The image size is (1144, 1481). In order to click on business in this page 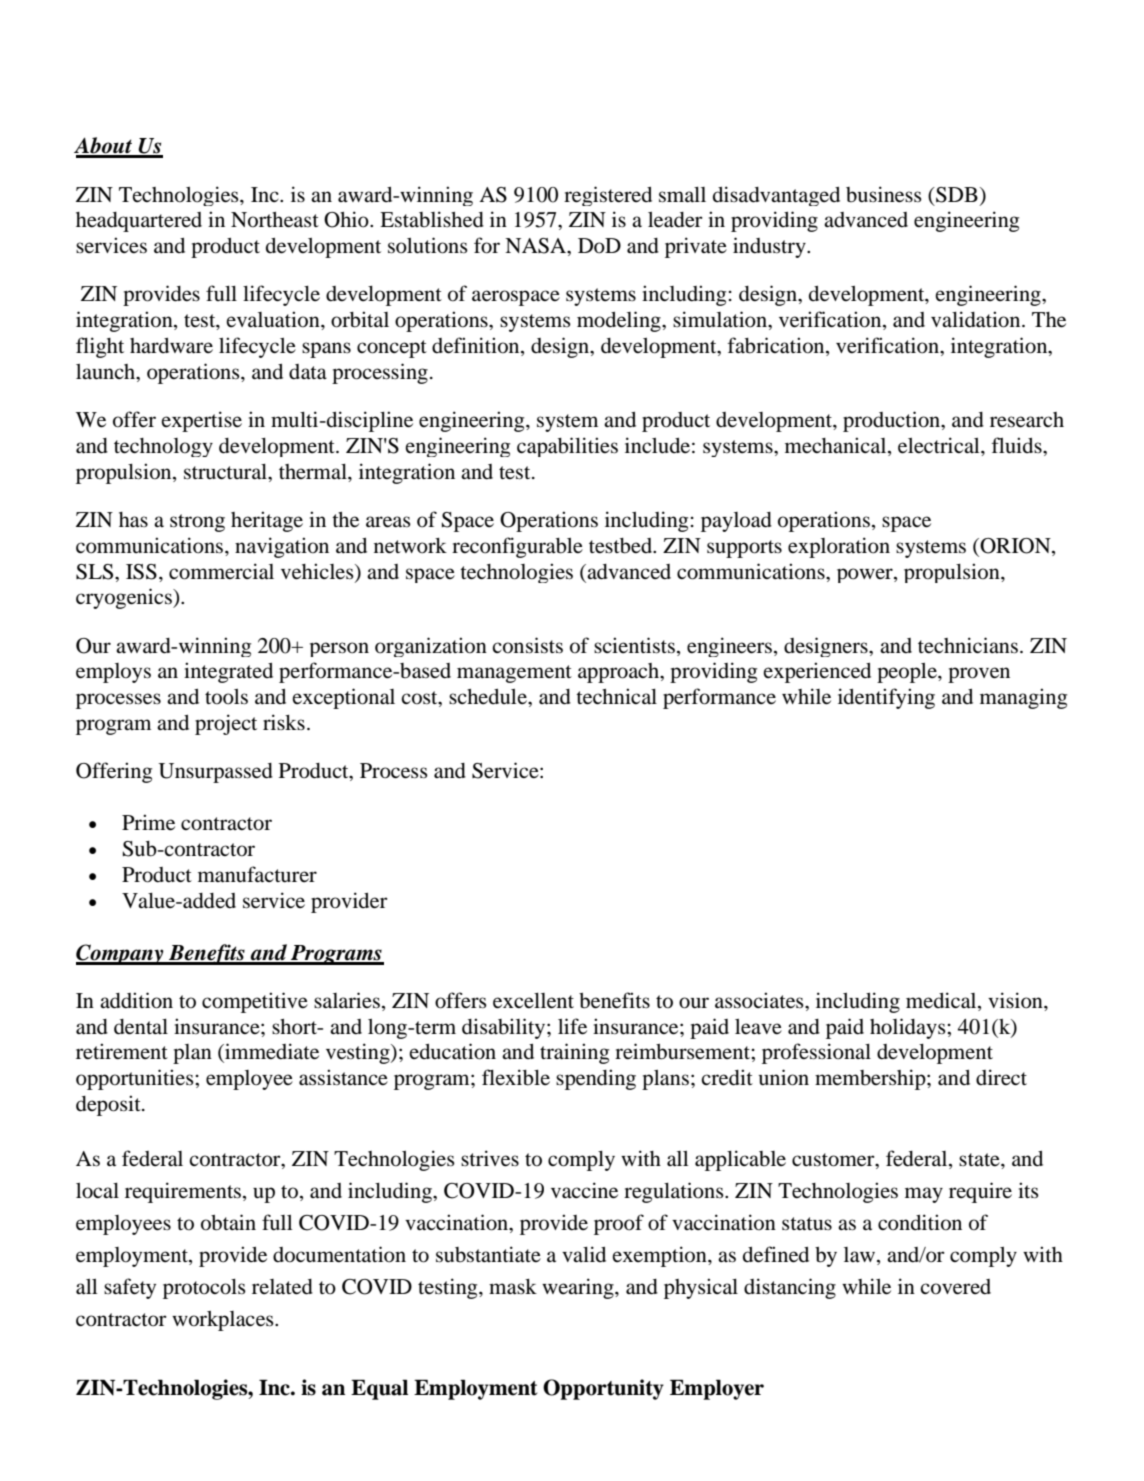, I will do `click(884, 194)`.
